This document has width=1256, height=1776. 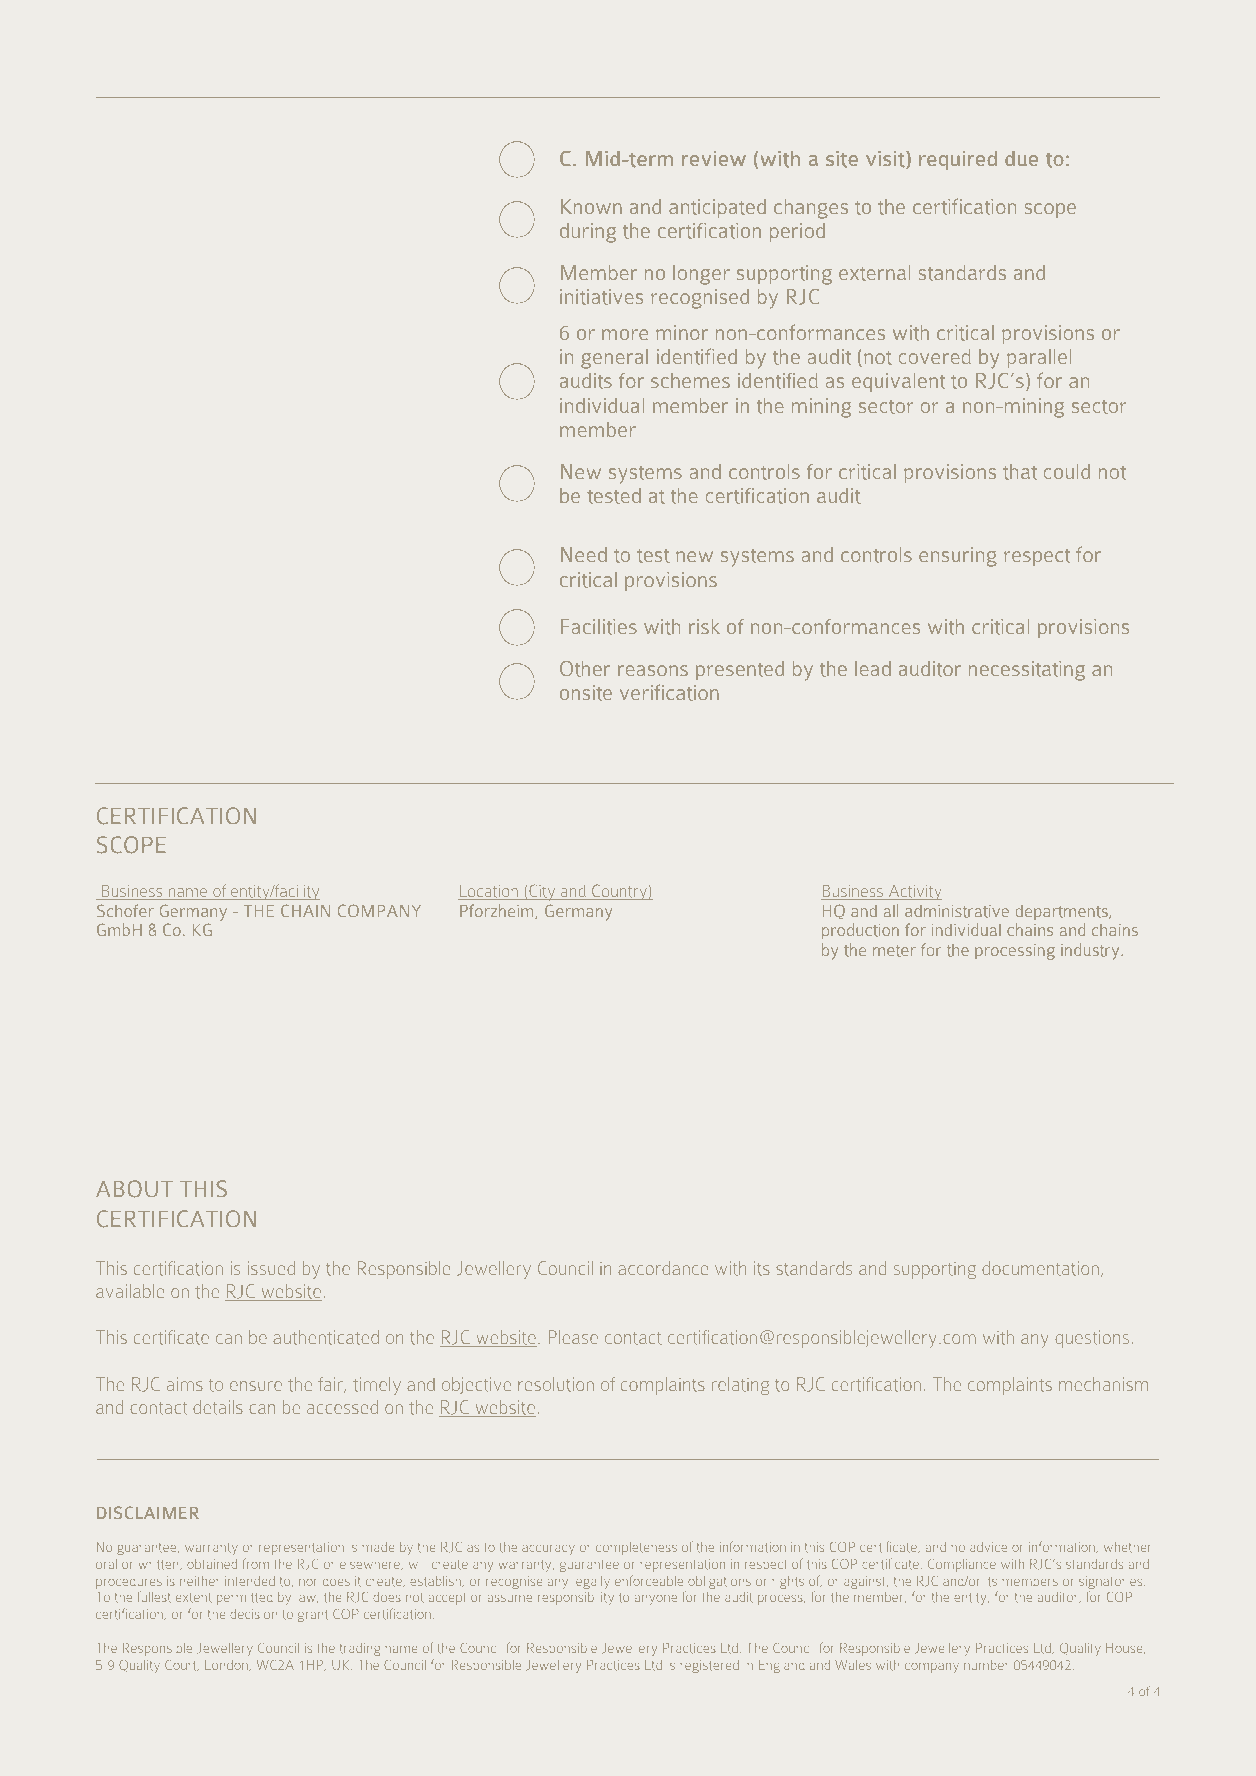 What do you see at coordinates (253, 1614) in the document?
I see `decision` at bounding box center [253, 1614].
